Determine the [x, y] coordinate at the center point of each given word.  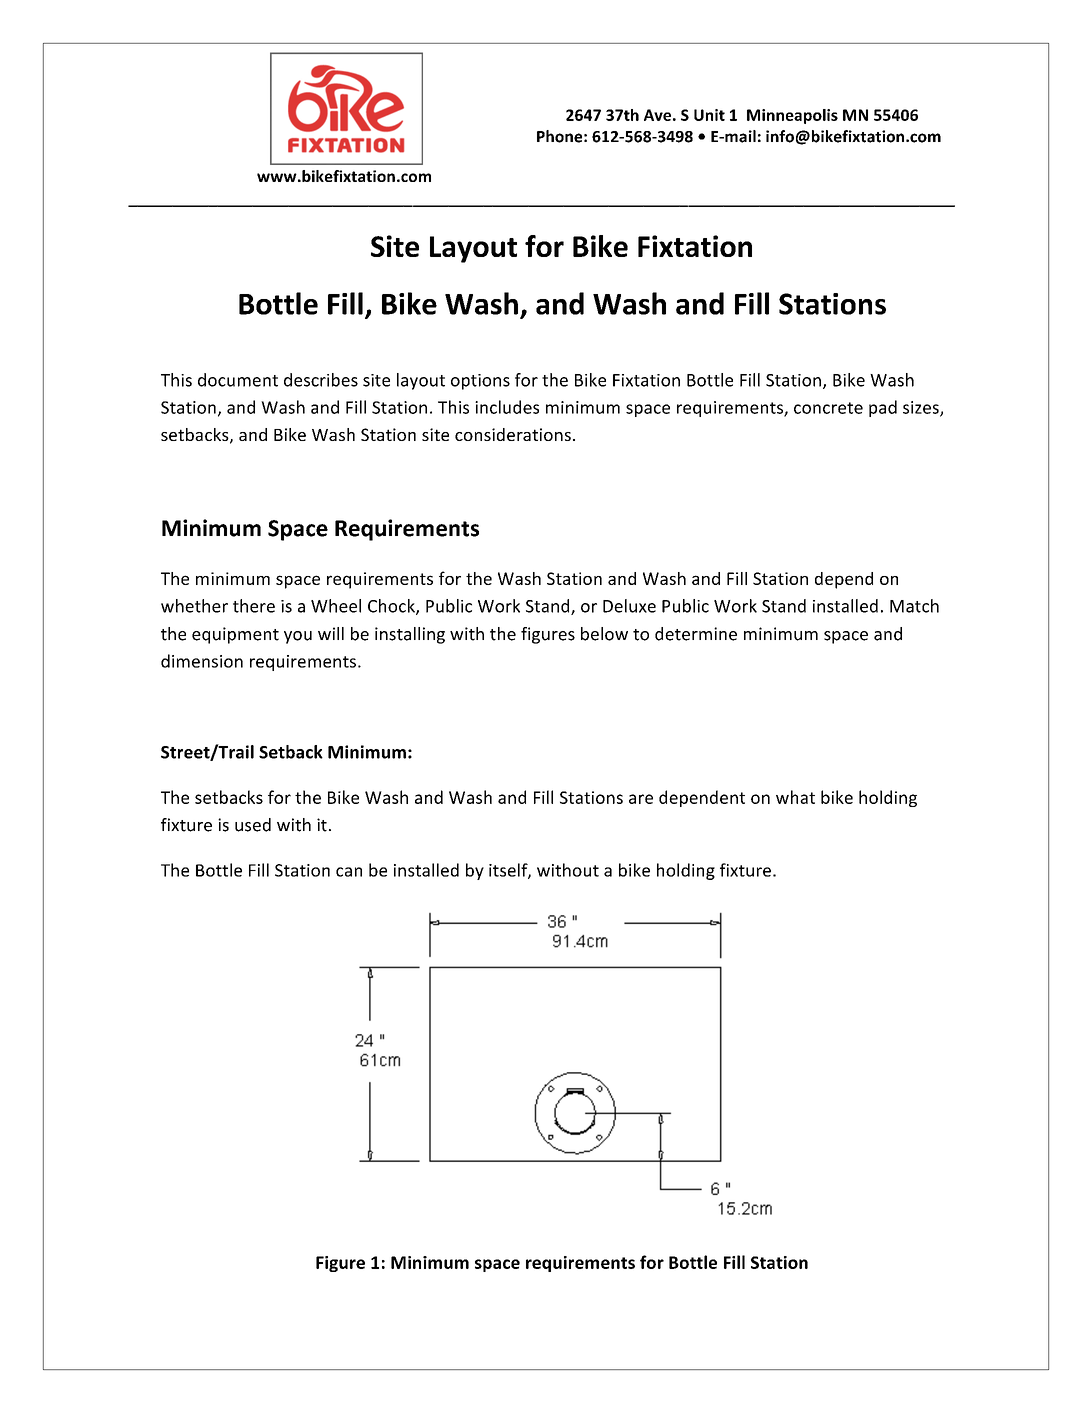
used [253, 825]
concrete [828, 408]
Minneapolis [792, 116]
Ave [657, 115]
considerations [513, 434]
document [238, 380]
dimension [202, 661]
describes [321, 380]
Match [914, 606]
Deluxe [629, 606]
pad [883, 408]
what [795, 797]
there [254, 606]
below [604, 634]
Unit [709, 115]
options [480, 382]
